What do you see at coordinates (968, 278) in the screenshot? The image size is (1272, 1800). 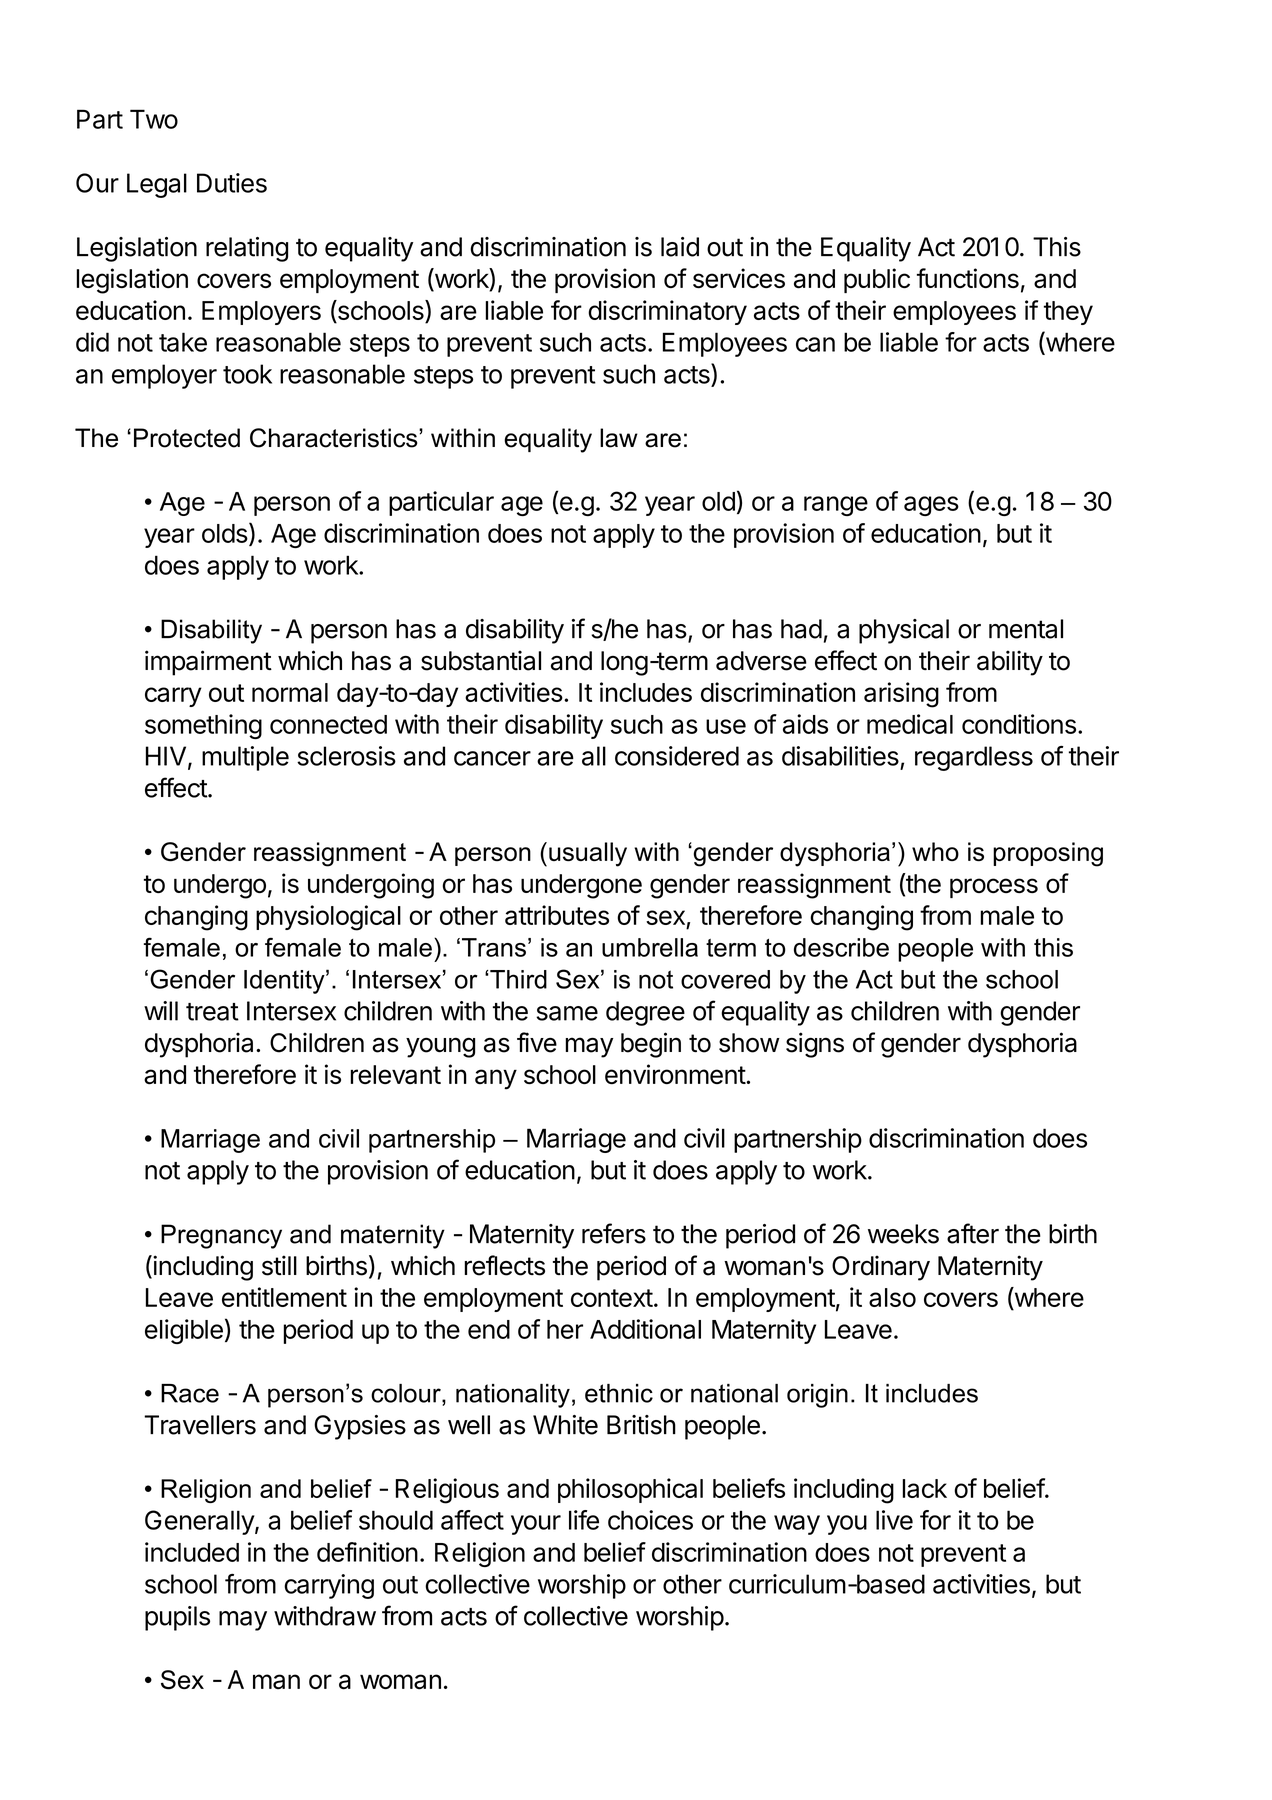 I see `functions` at bounding box center [968, 278].
